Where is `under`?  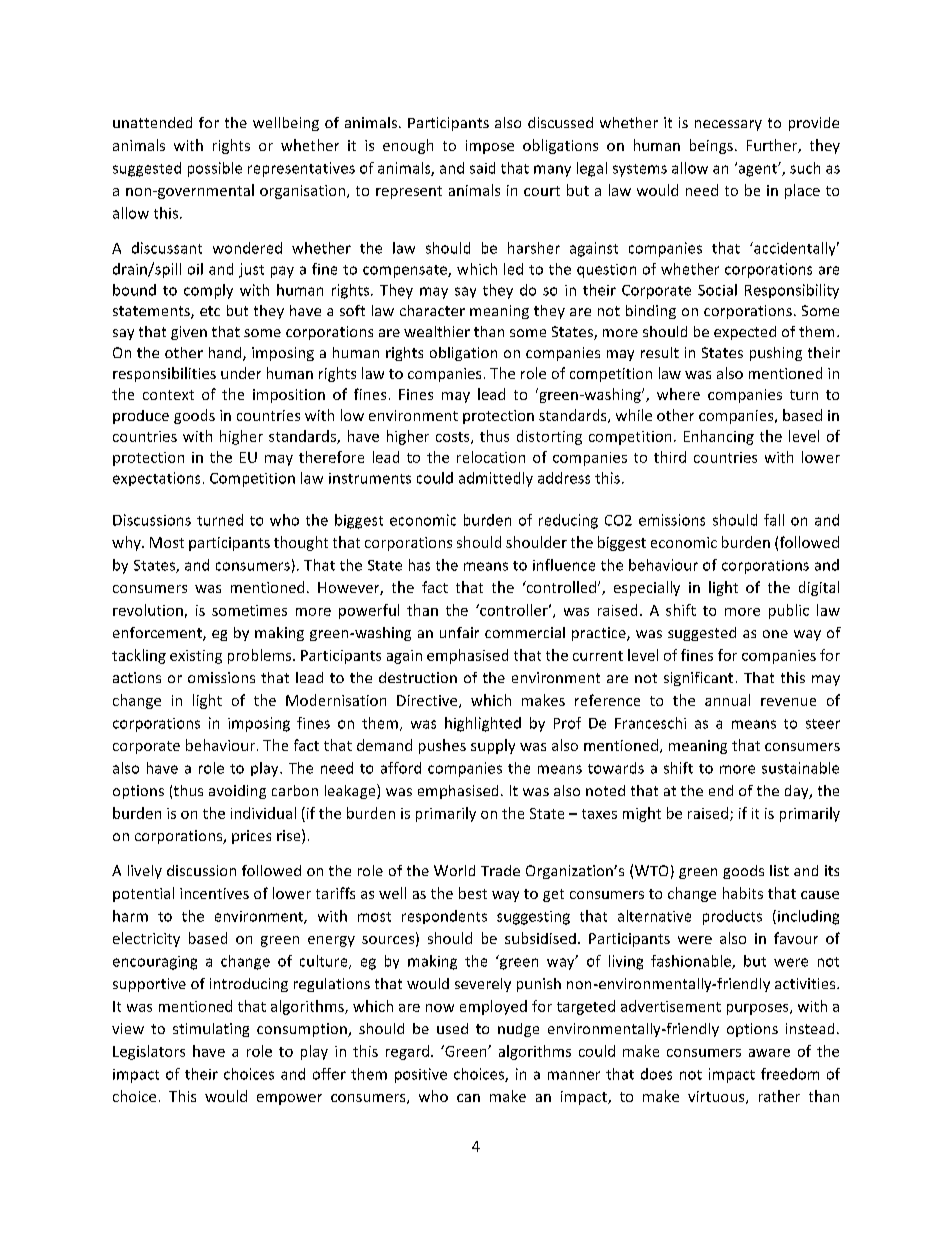 under is located at coordinates (241, 373).
